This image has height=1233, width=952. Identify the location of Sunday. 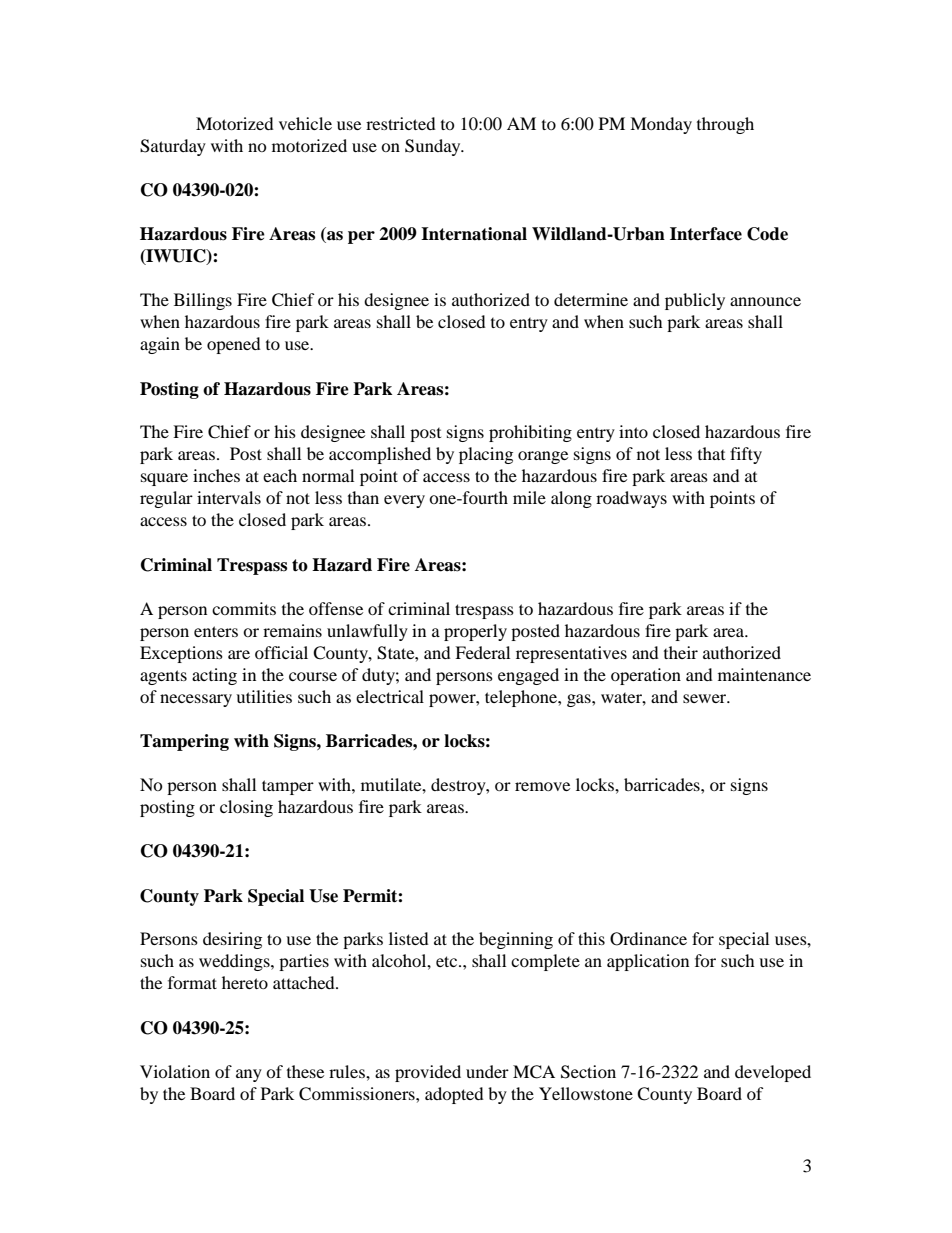
(434, 147).
